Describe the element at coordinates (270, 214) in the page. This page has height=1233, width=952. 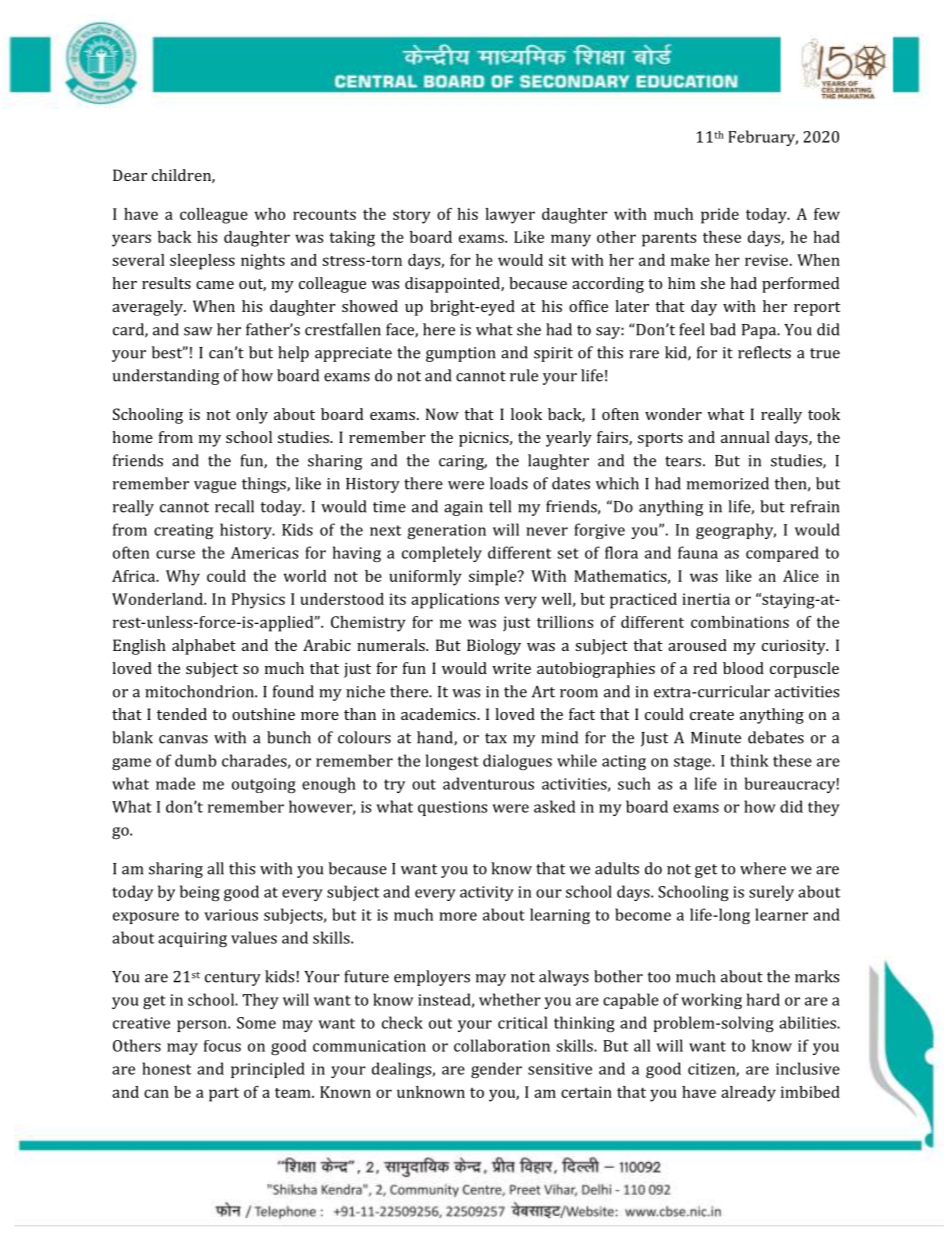
I see `who` at that location.
